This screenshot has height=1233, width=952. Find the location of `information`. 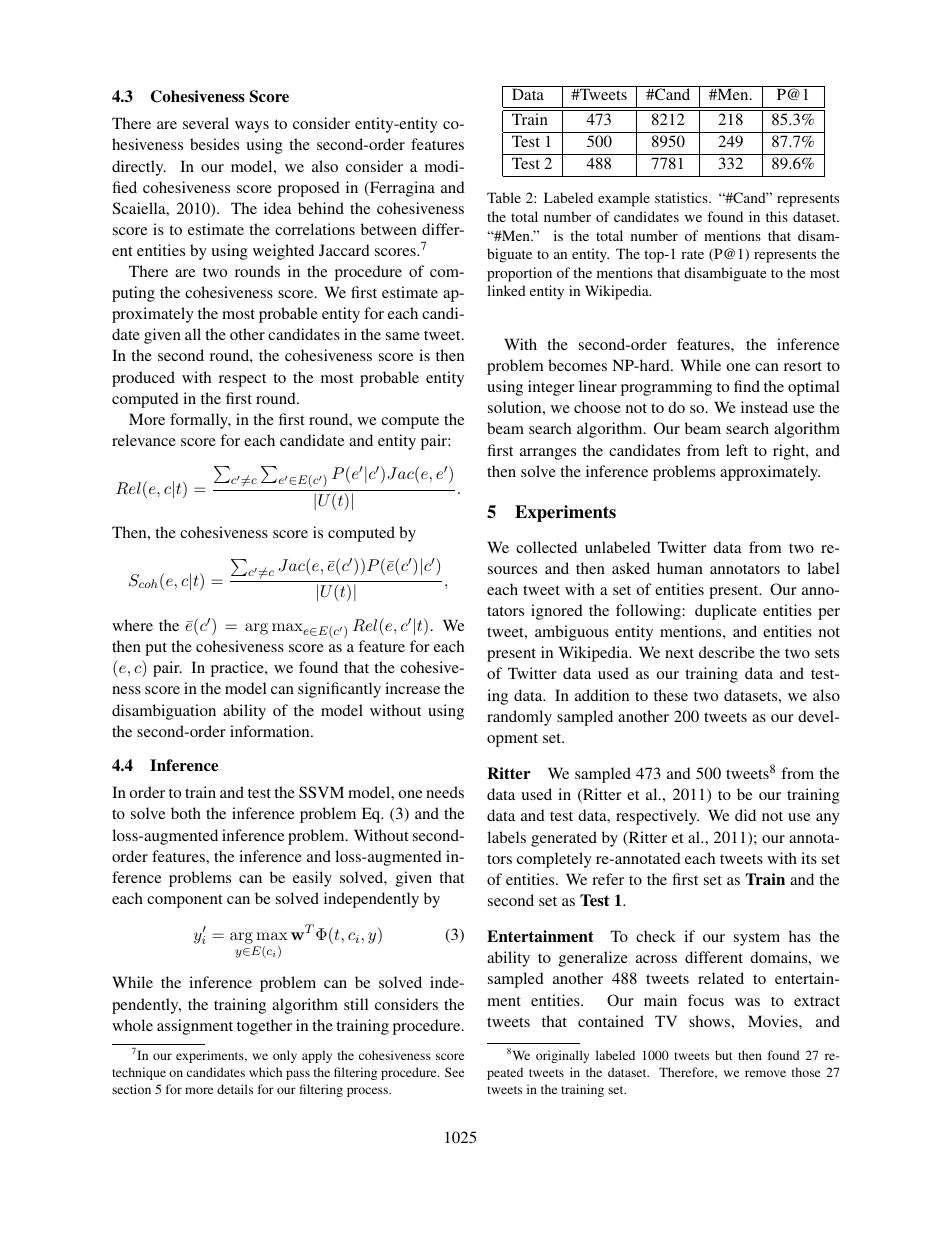

information is located at coordinates (271, 731).
